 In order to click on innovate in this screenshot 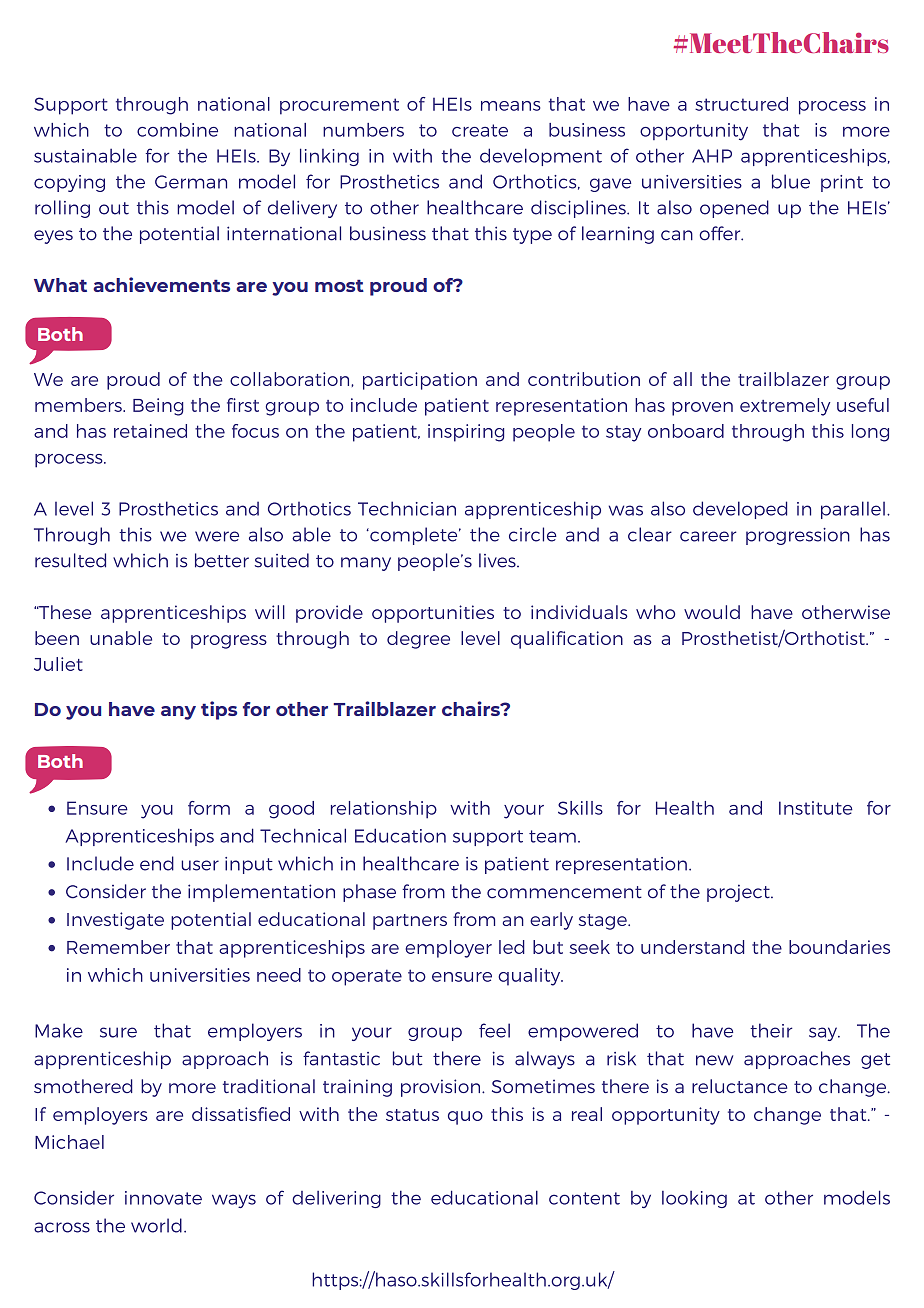, I will do `click(163, 1198)`.
